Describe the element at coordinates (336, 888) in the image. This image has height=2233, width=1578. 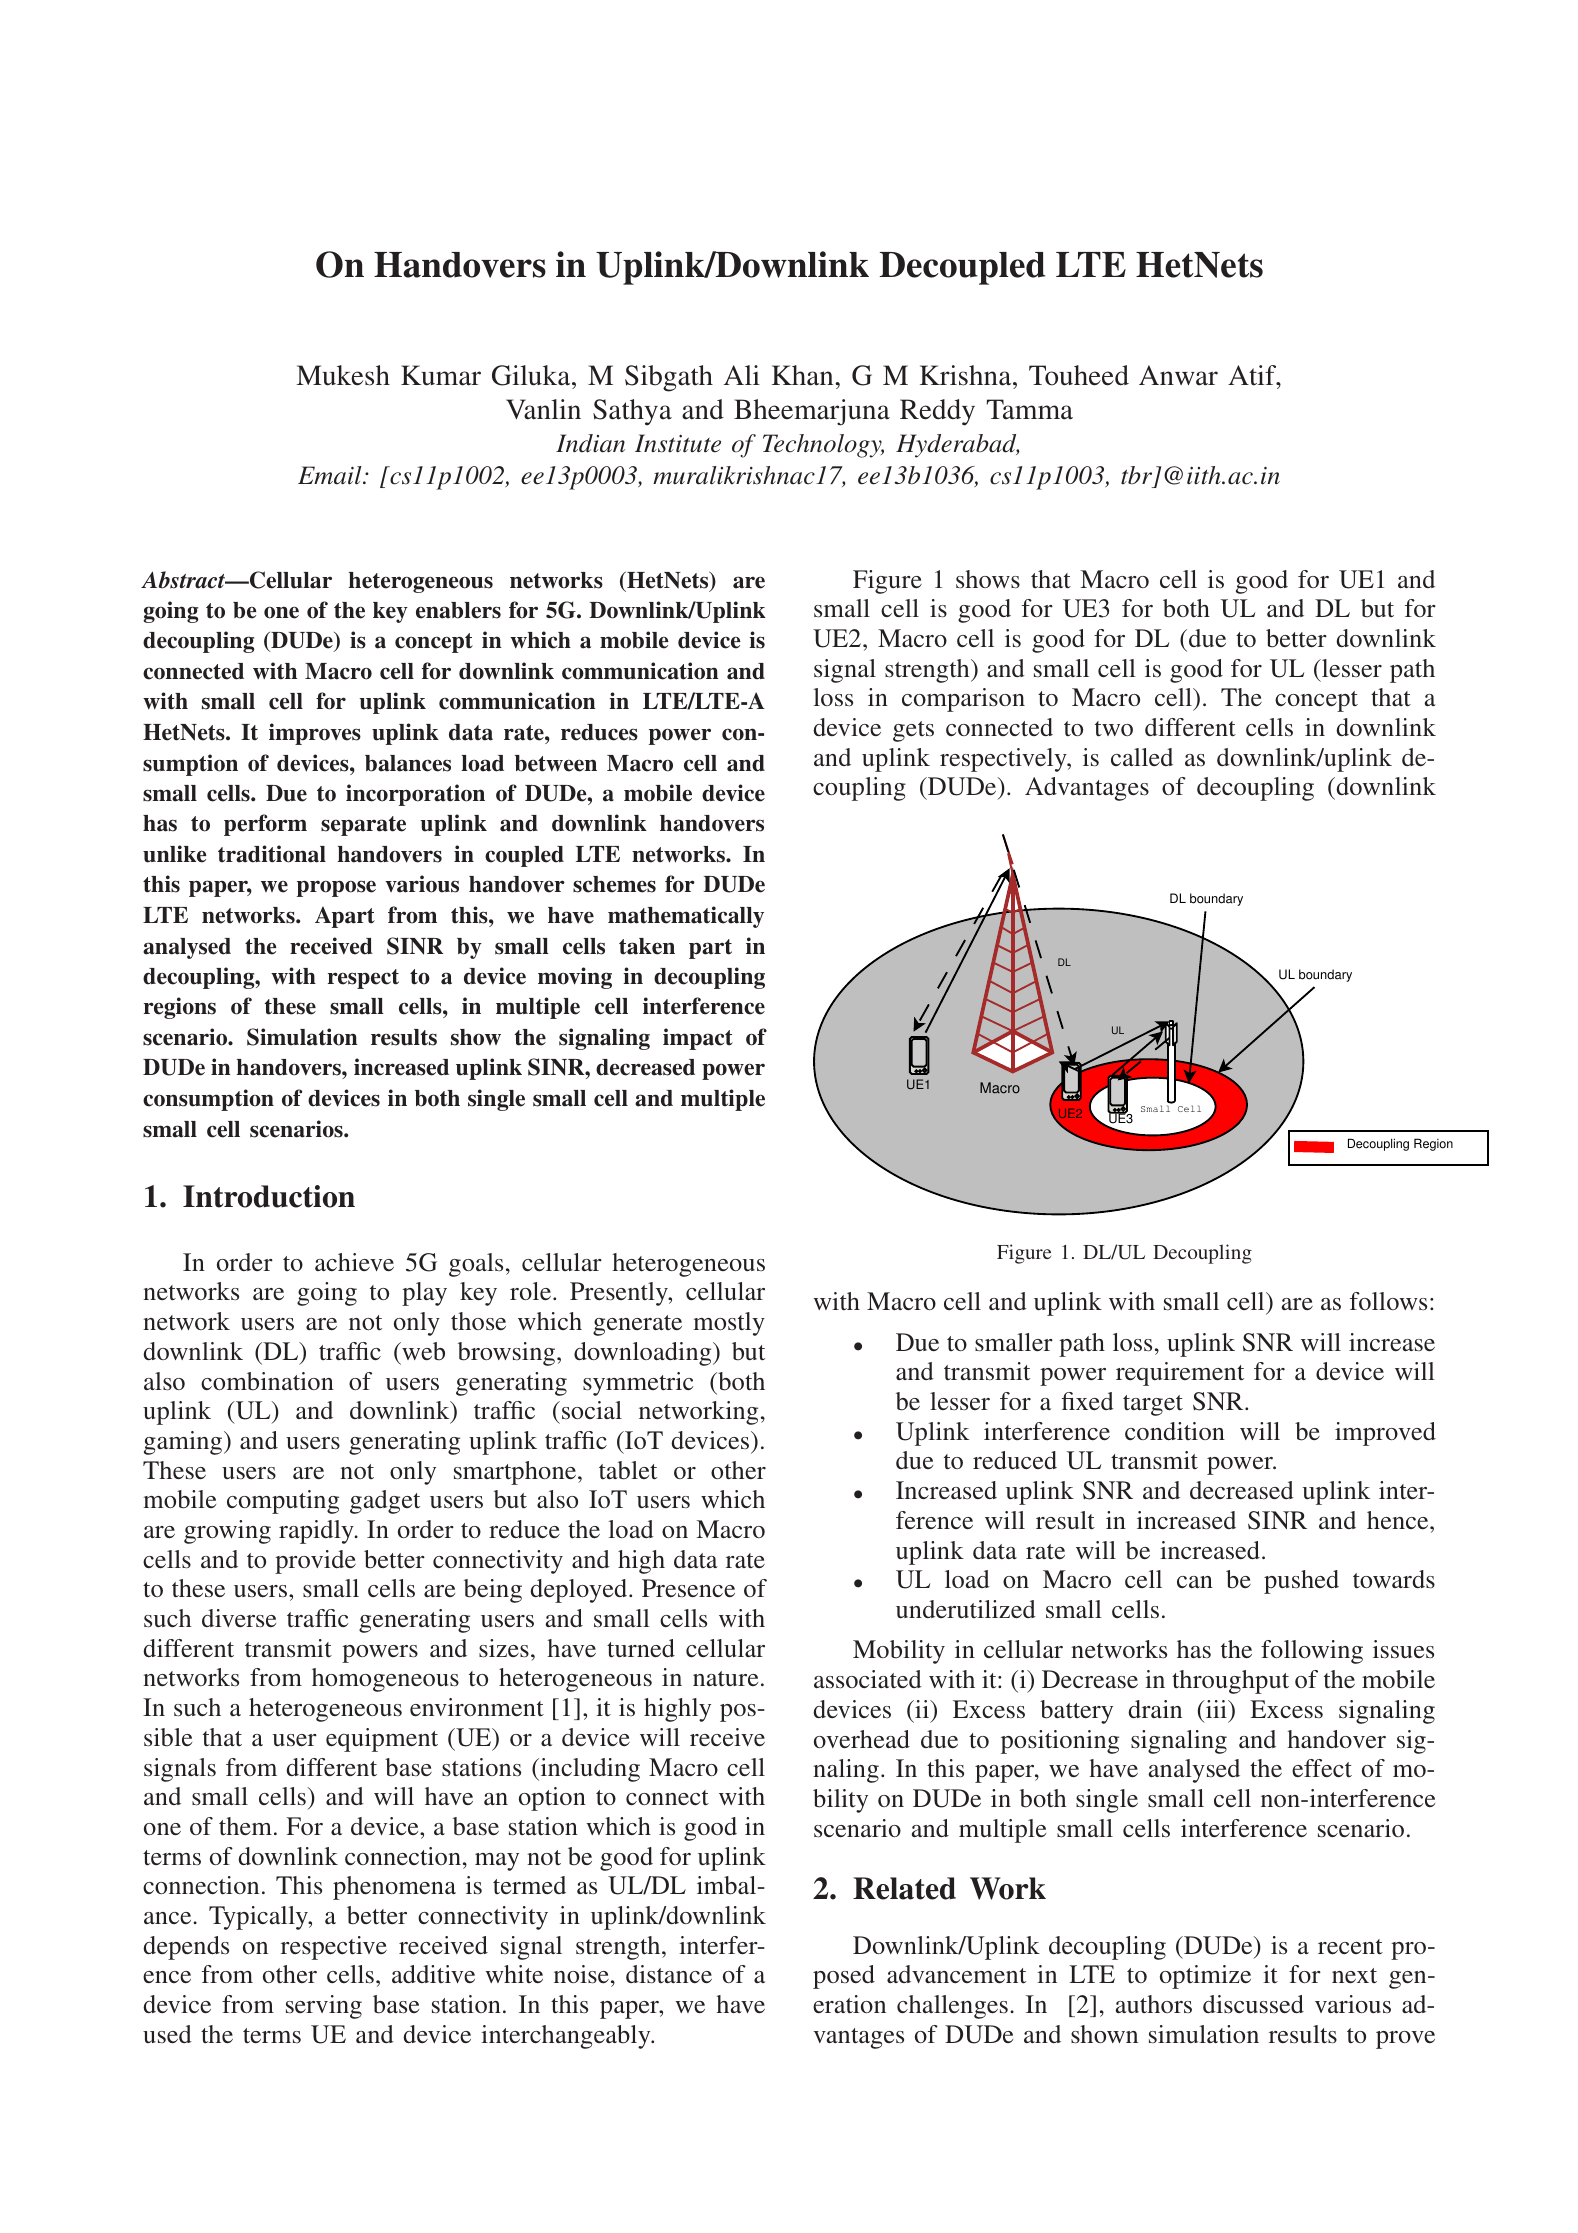
I see `propose` at that location.
